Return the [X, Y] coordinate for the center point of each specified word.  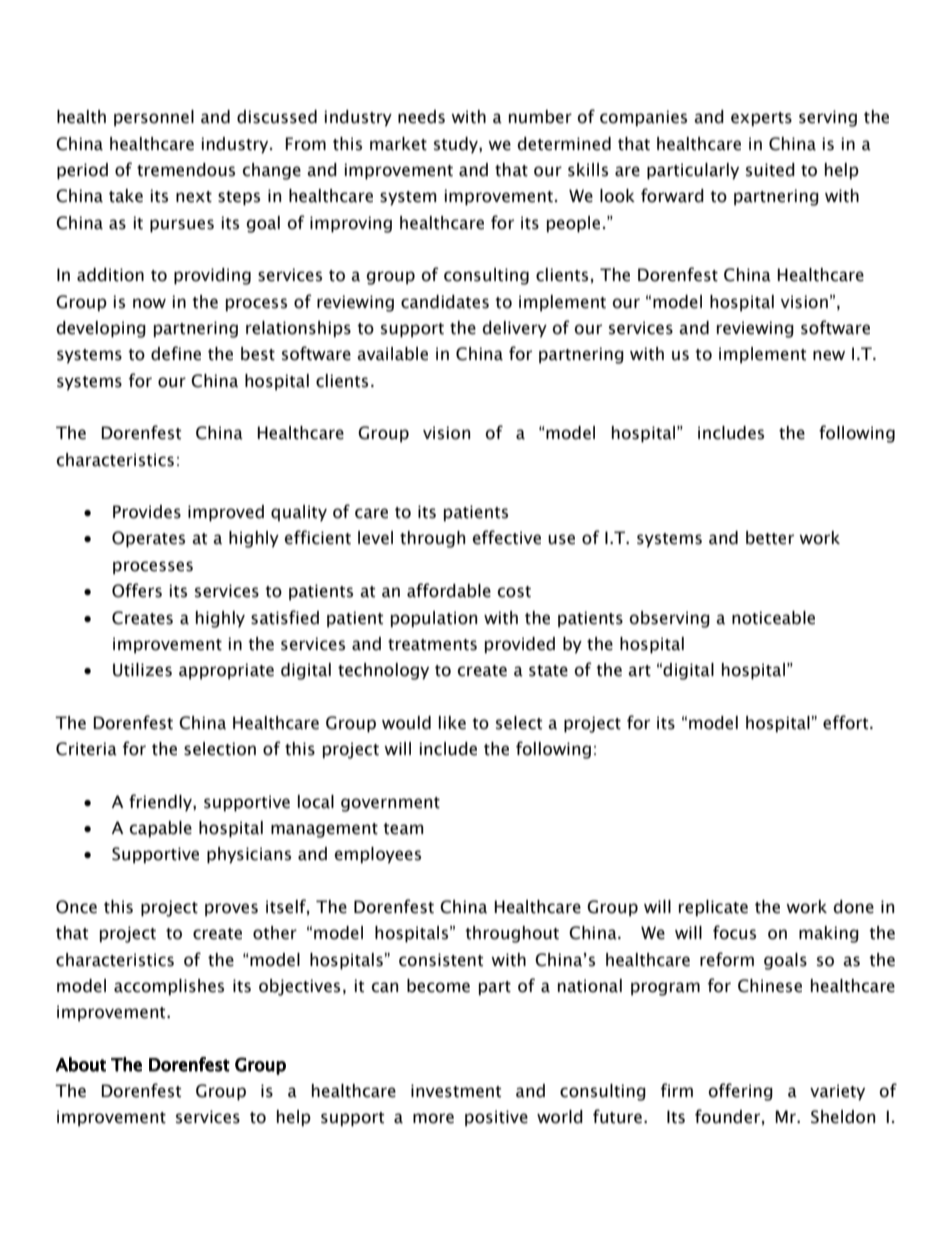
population [434, 619]
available [392, 354]
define [176, 353]
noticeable [773, 618]
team [403, 829]
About [80, 1064]
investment [456, 1091]
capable [161, 829]
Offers [137, 590]
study [457, 145]
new [829, 355]
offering [741, 1092]
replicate [713, 908]
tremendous [186, 170]
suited [770, 170]
